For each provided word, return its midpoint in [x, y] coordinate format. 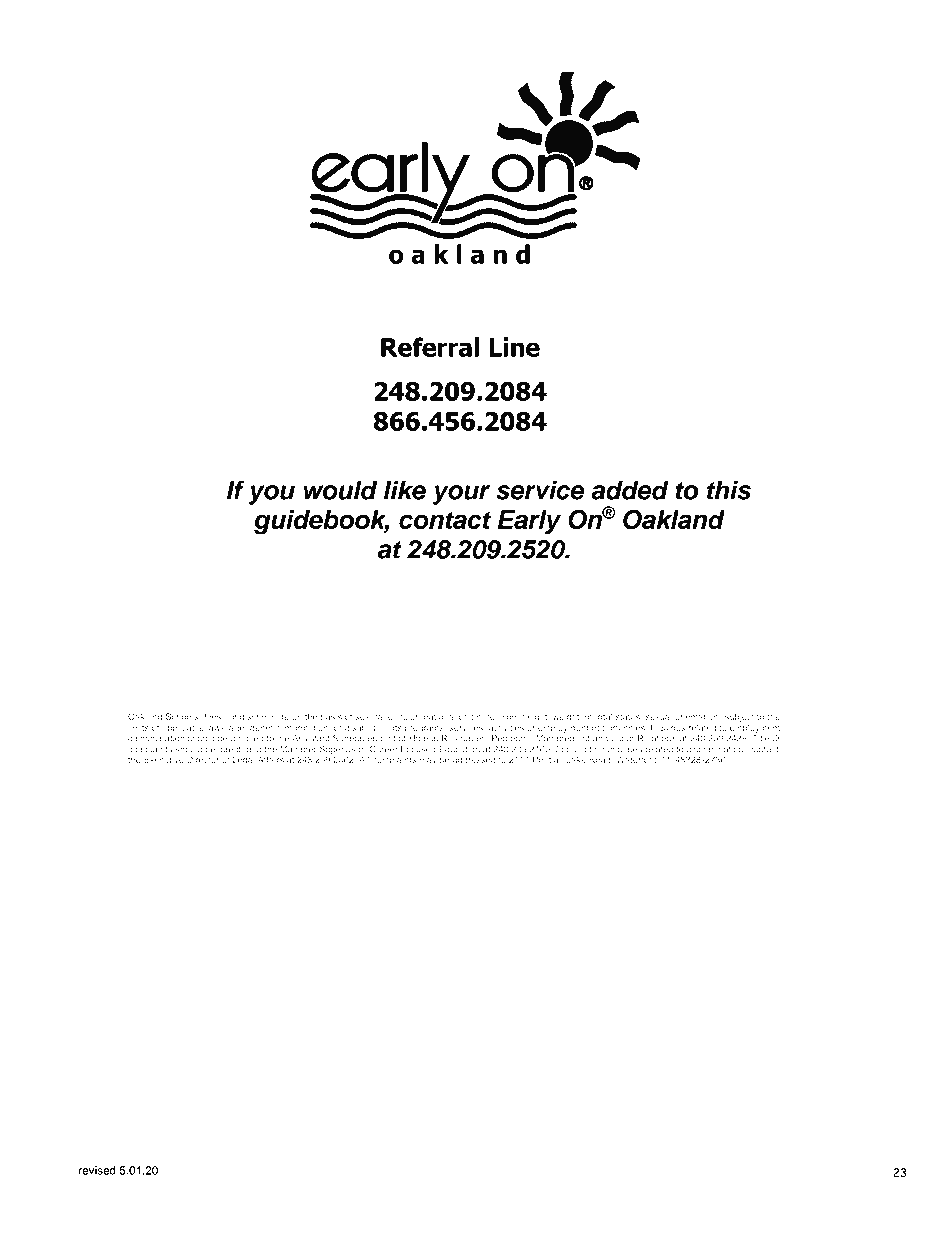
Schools [182, 716]
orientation [696, 716]
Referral [430, 347]
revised [97, 1170]
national [440, 716]
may [428, 761]
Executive [164, 759]
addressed [474, 759]
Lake [576, 759]
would [341, 490]
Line [514, 347]
